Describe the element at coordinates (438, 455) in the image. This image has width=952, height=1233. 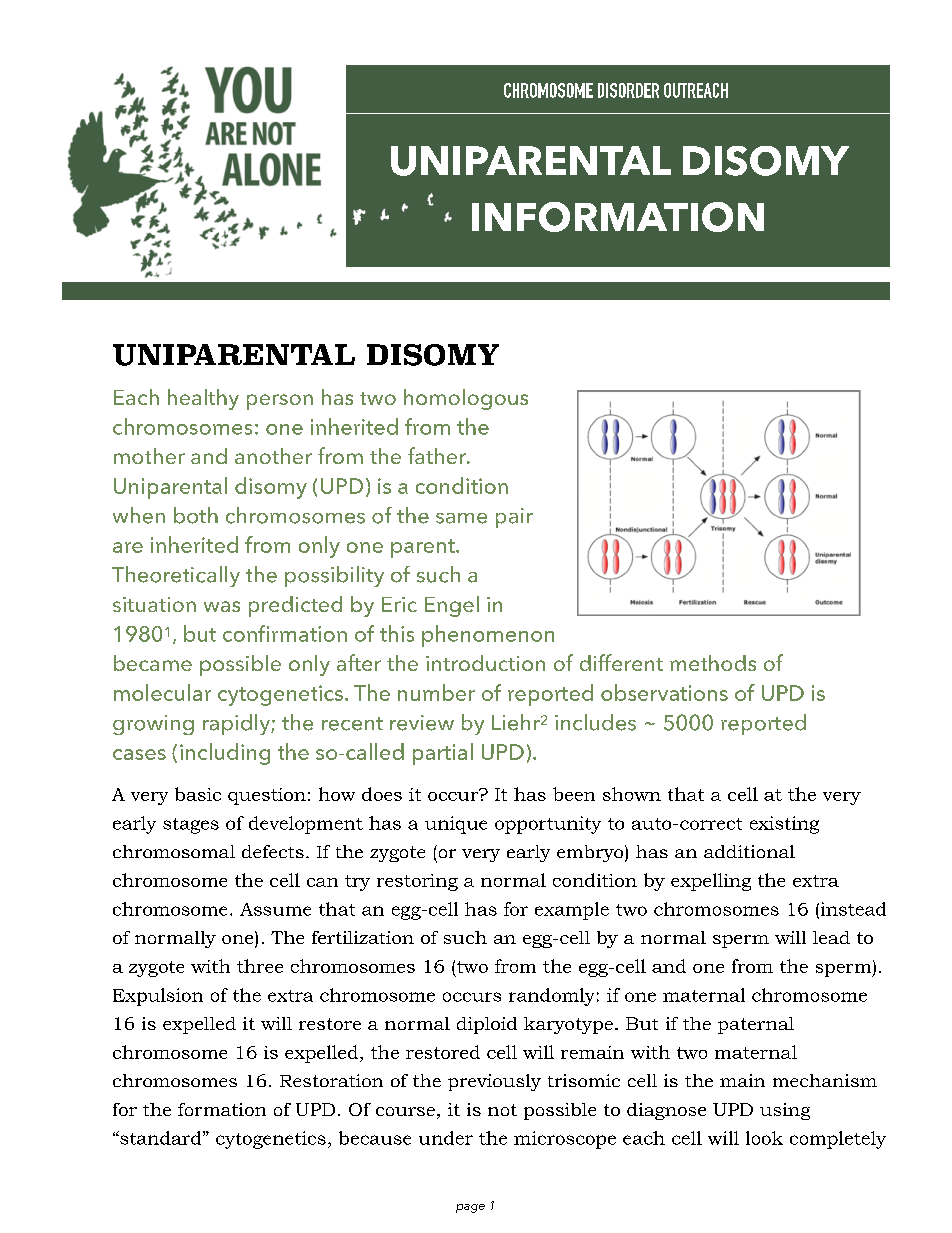
I see `father` at that location.
